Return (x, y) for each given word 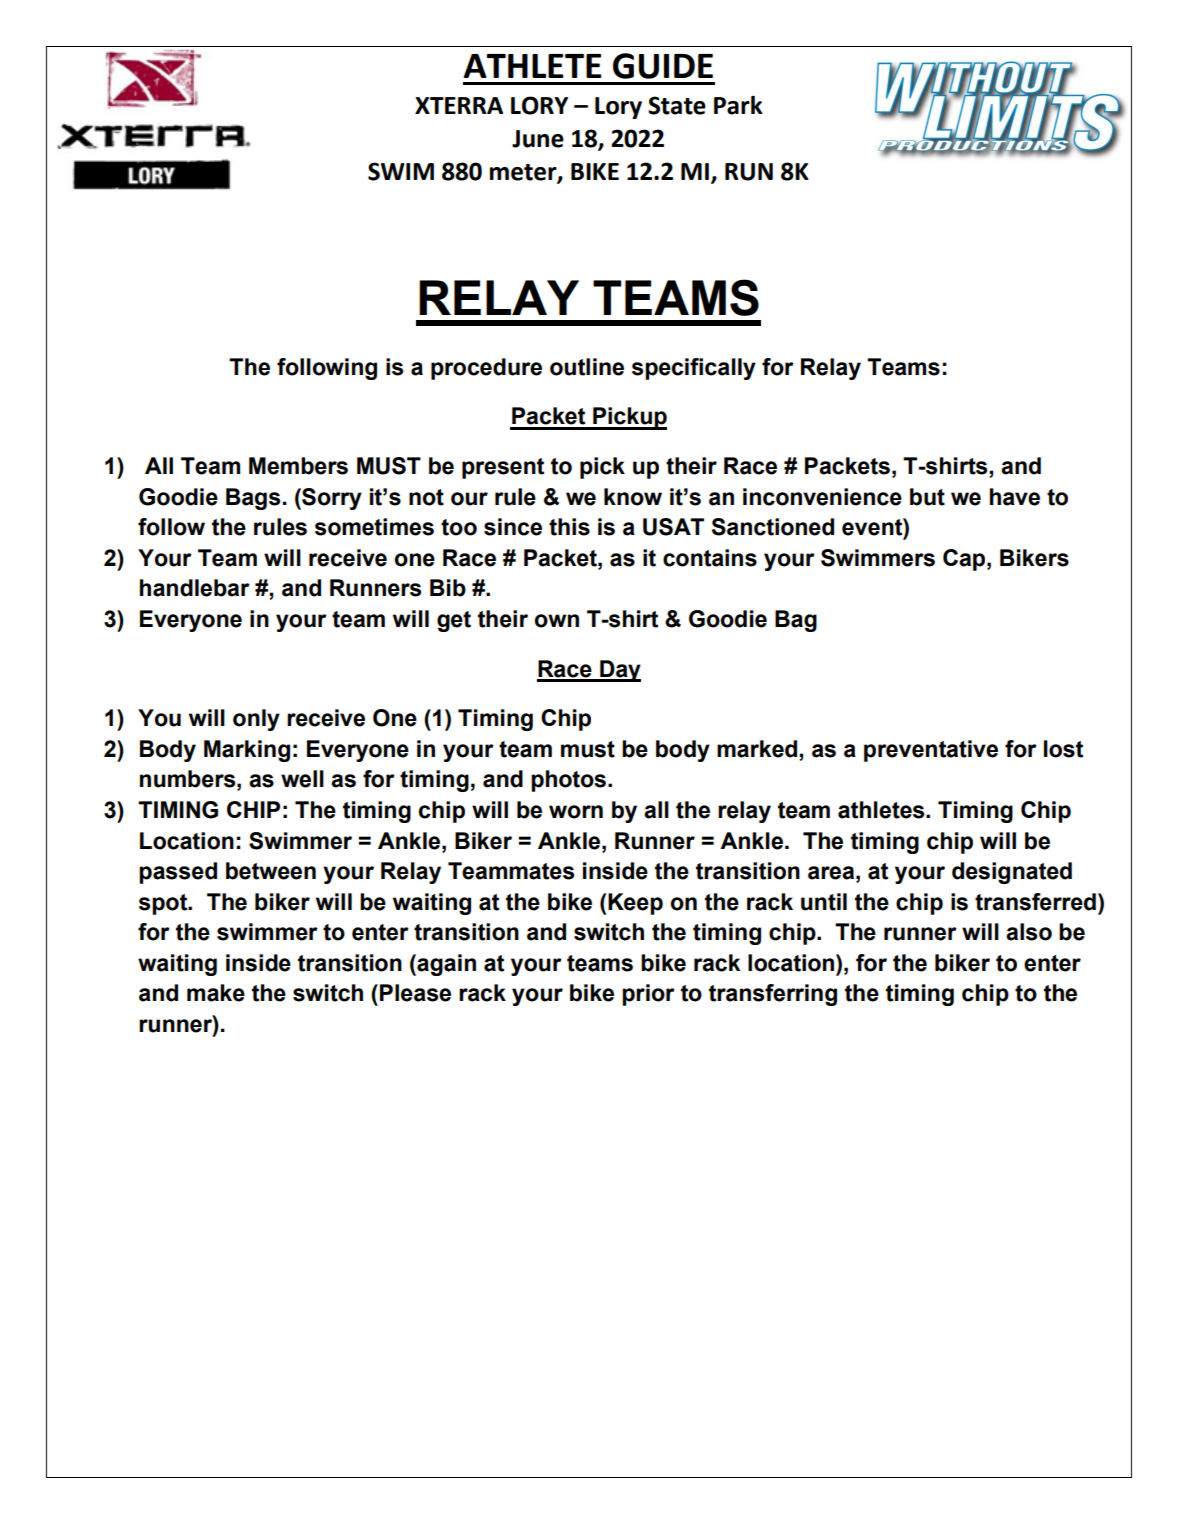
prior (648, 995)
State (677, 105)
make (216, 993)
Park (738, 105)
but (927, 497)
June (538, 139)
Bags (253, 499)
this (569, 527)
